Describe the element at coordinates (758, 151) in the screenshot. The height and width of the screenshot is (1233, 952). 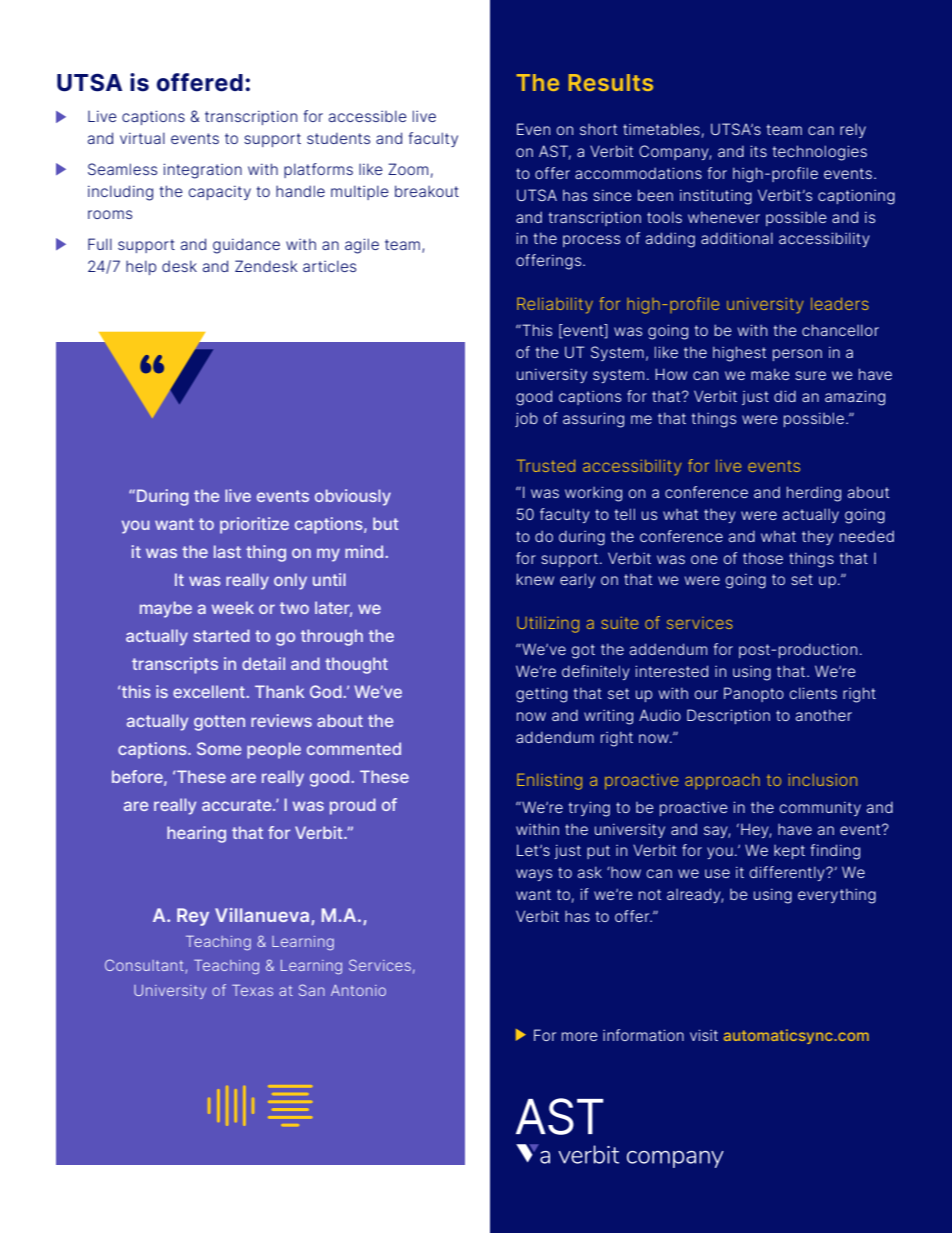
I see `its` at that location.
